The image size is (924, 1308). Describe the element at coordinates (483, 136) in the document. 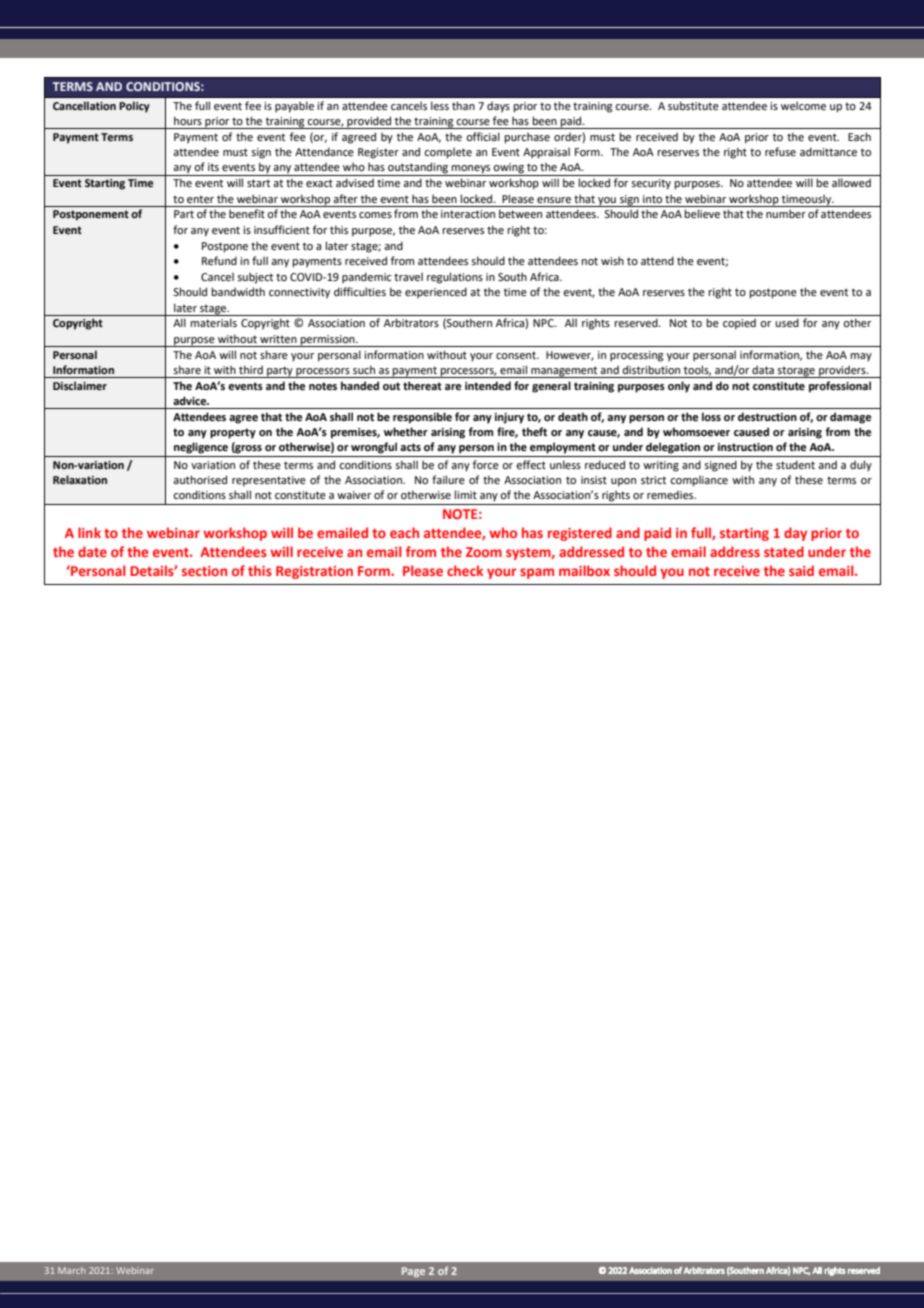

I see `official` at that location.
